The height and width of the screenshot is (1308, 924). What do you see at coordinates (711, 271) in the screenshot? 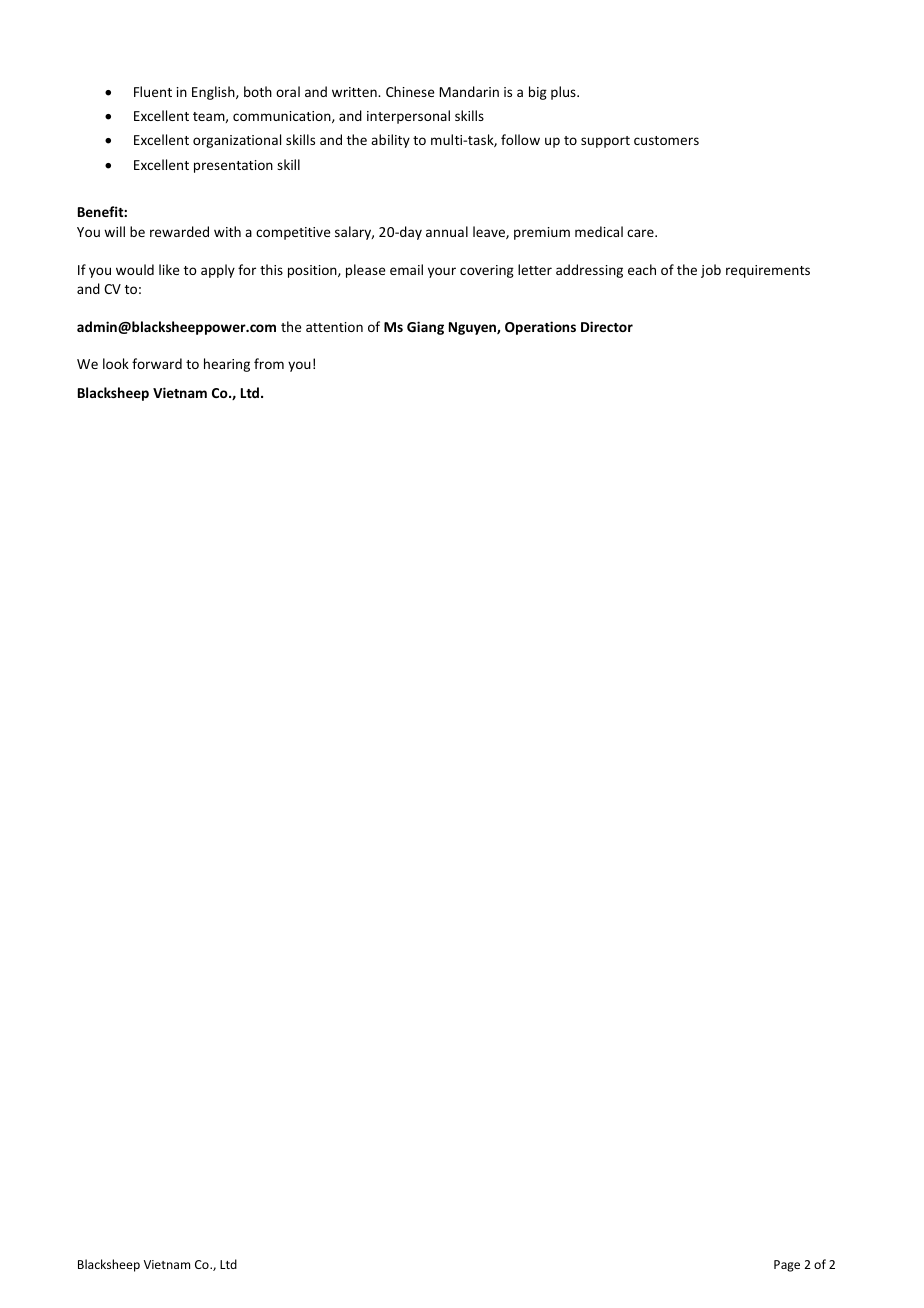
I see `job` at bounding box center [711, 271].
